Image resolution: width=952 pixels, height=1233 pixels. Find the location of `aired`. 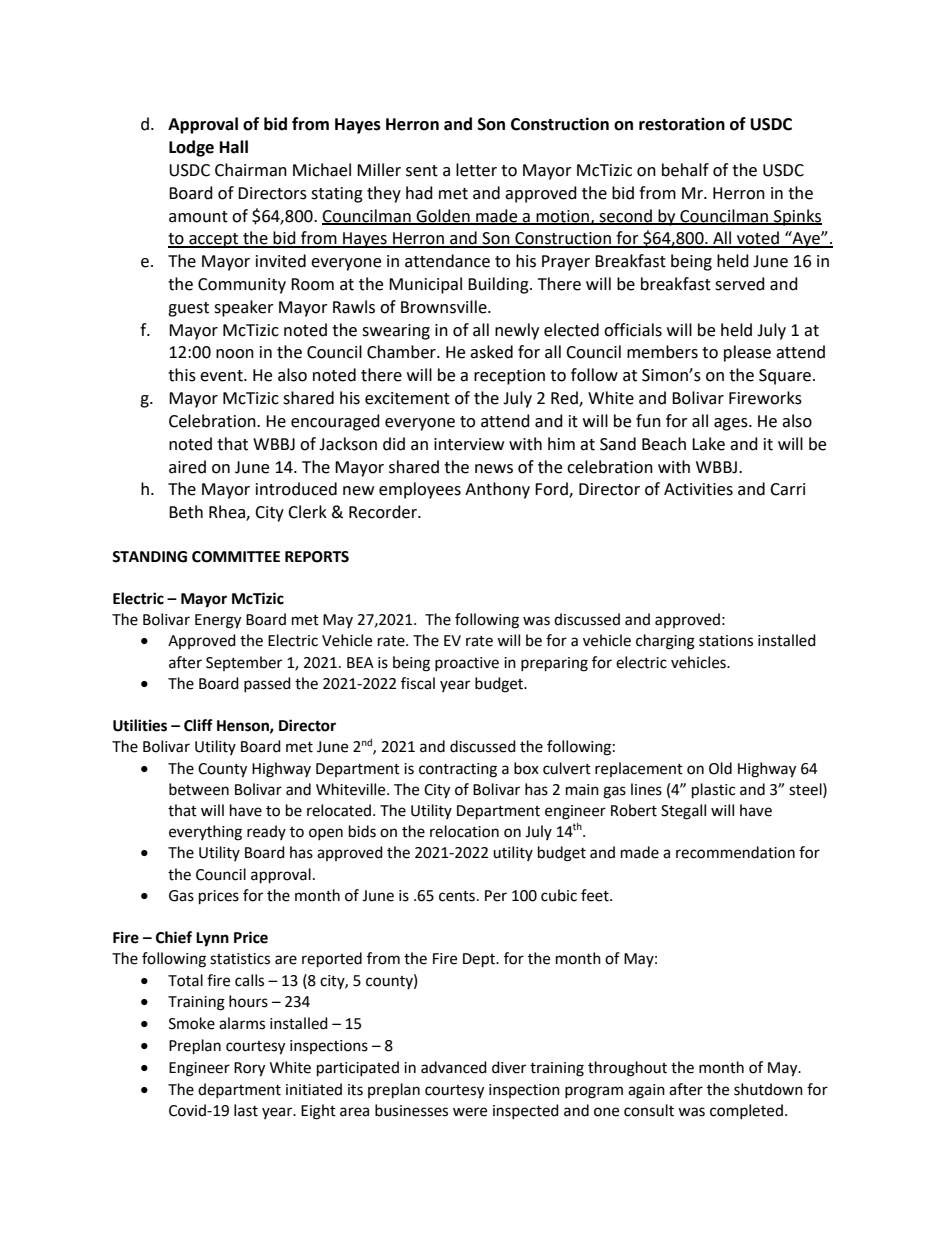

aired is located at coordinates (187, 467).
